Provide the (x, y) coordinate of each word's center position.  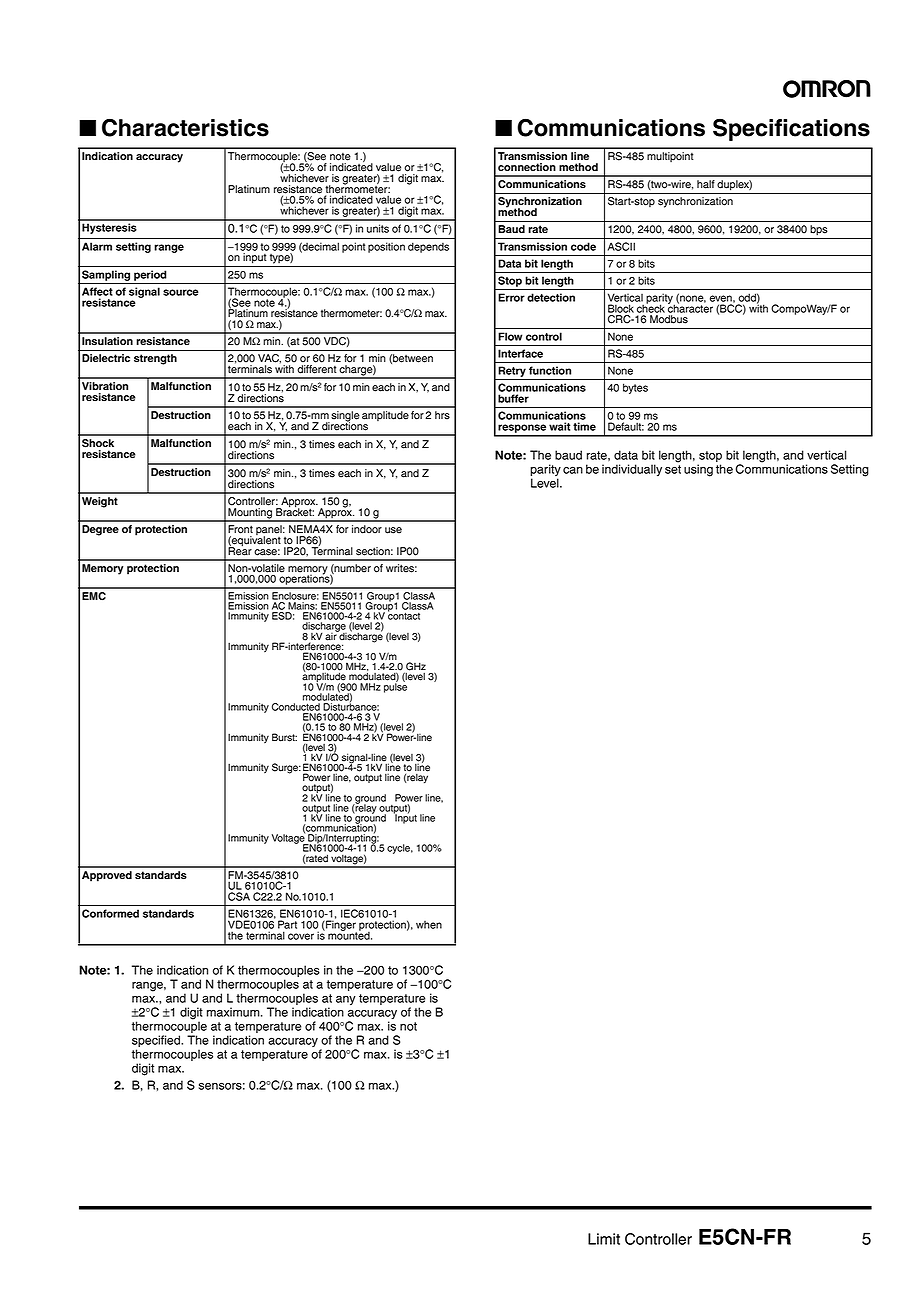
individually (632, 470)
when (429, 925)
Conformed (110, 913)
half (706, 184)
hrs (442, 415)
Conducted (296, 707)
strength (155, 359)
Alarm (97, 246)
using (698, 470)
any (346, 1000)
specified (157, 1041)
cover (301, 936)
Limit (604, 1239)
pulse (395, 687)
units (378, 228)
